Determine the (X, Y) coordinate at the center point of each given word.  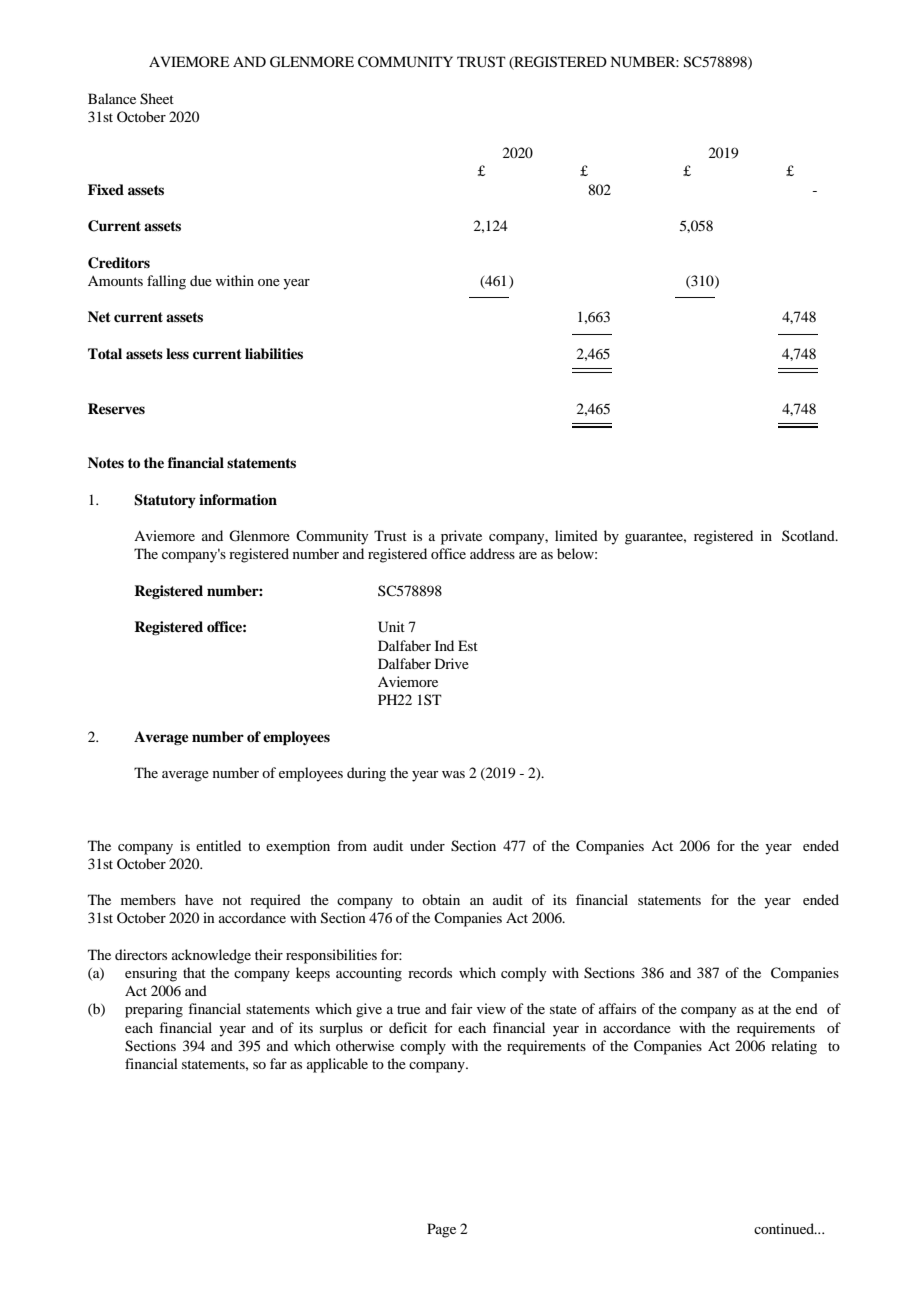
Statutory (165, 501)
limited (576, 535)
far (278, 1063)
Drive (452, 663)
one (269, 282)
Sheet (157, 99)
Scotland (809, 535)
